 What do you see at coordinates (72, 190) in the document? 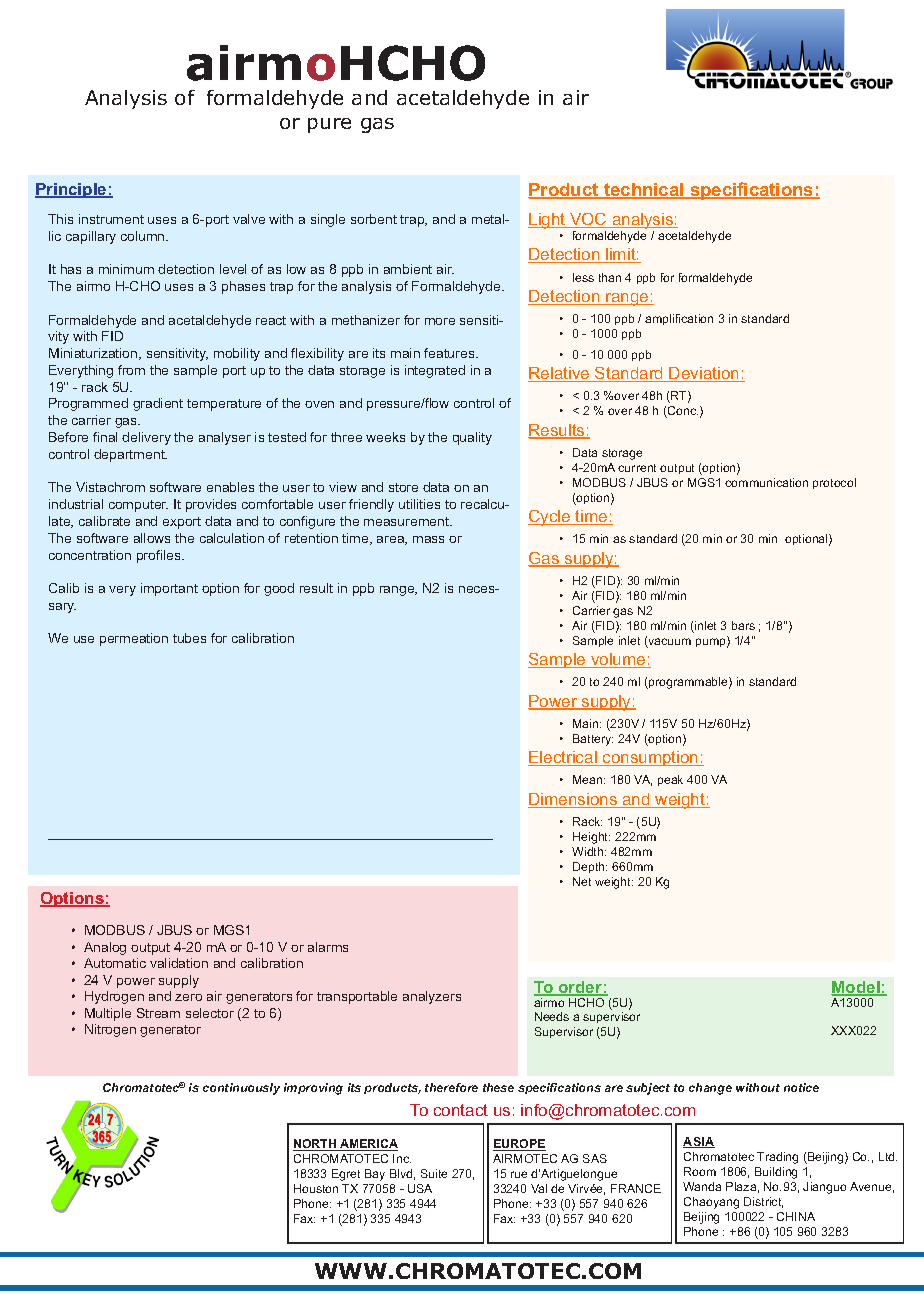
I see `Principle` at bounding box center [72, 190].
